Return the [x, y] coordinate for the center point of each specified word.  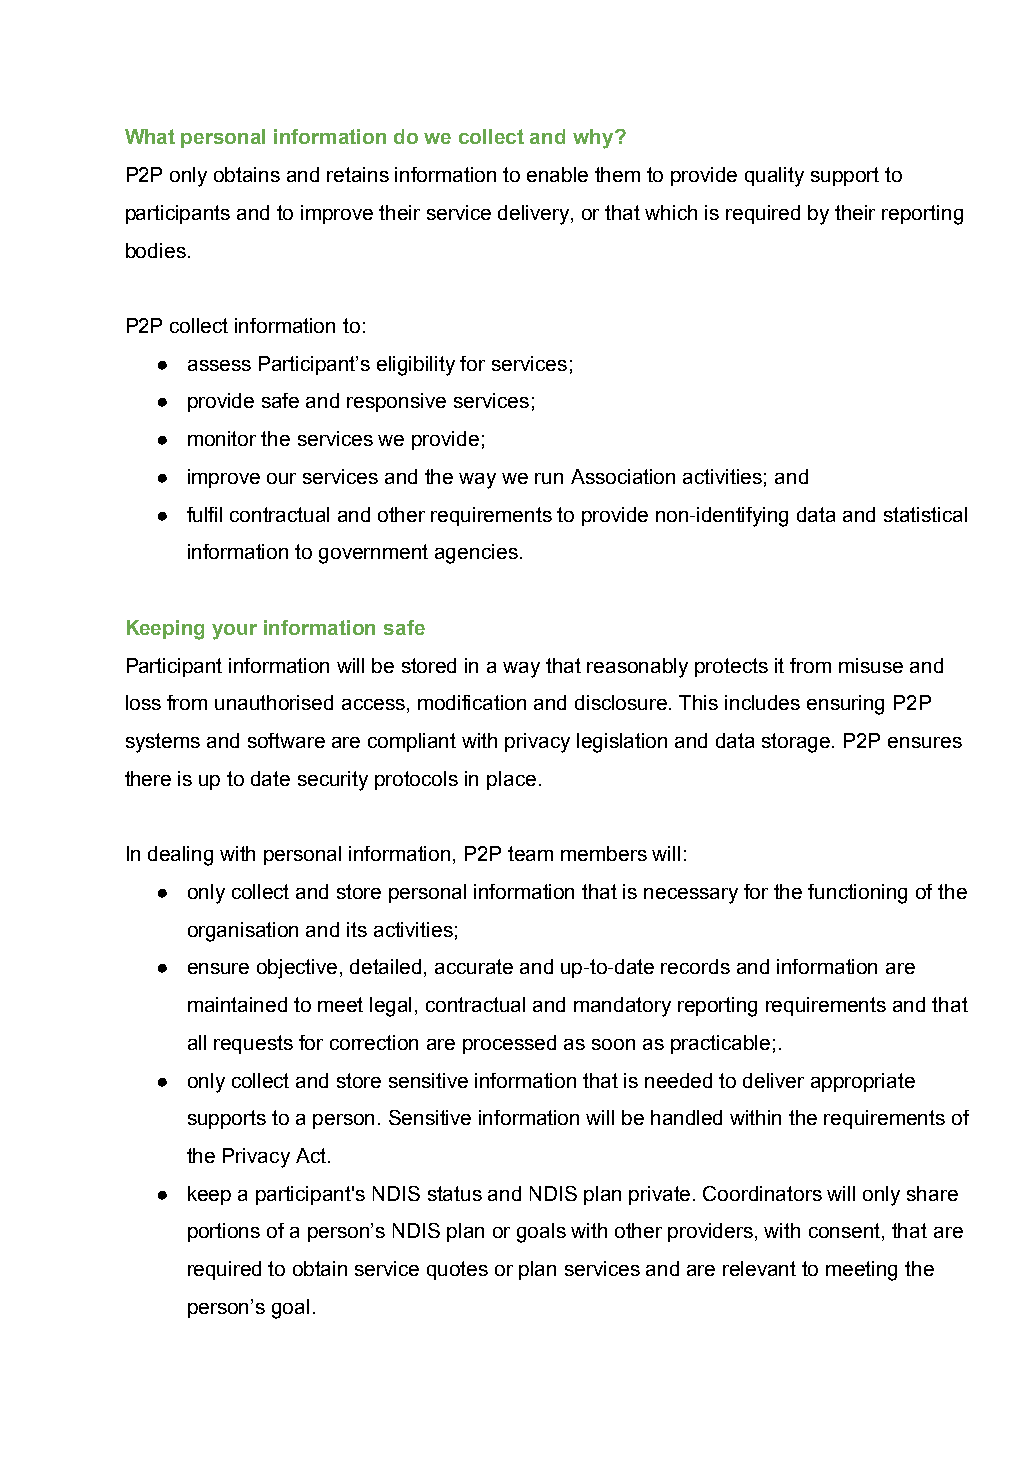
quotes [457, 1270]
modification [472, 702]
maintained [237, 1004]
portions [224, 1232]
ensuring [845, 705]
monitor [222, 438]
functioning [857, 894]
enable [557, 174]
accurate [474, 966]
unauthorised [274, 702]
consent [846, 1232]
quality [774, 177]
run [549, 478]
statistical [925, 514]
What [150, 136]
